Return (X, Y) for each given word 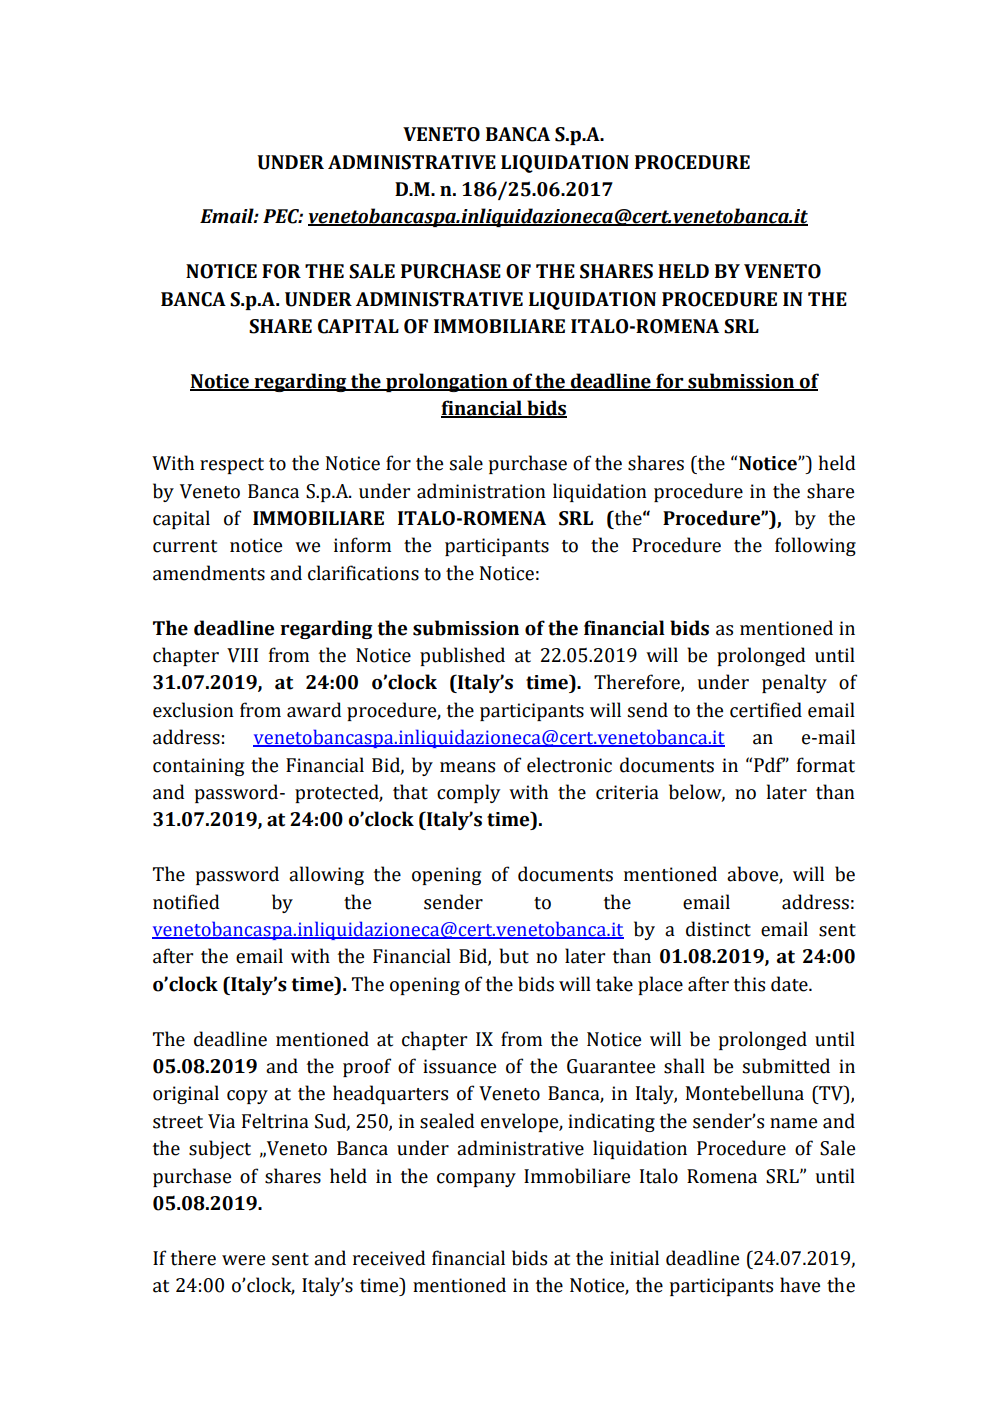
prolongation (447, 382)
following (815, 546)
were (243, 1260)
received (389, 1258)
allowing (326, 875)
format (826, 765)
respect (232, 466)
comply (468, 793)
